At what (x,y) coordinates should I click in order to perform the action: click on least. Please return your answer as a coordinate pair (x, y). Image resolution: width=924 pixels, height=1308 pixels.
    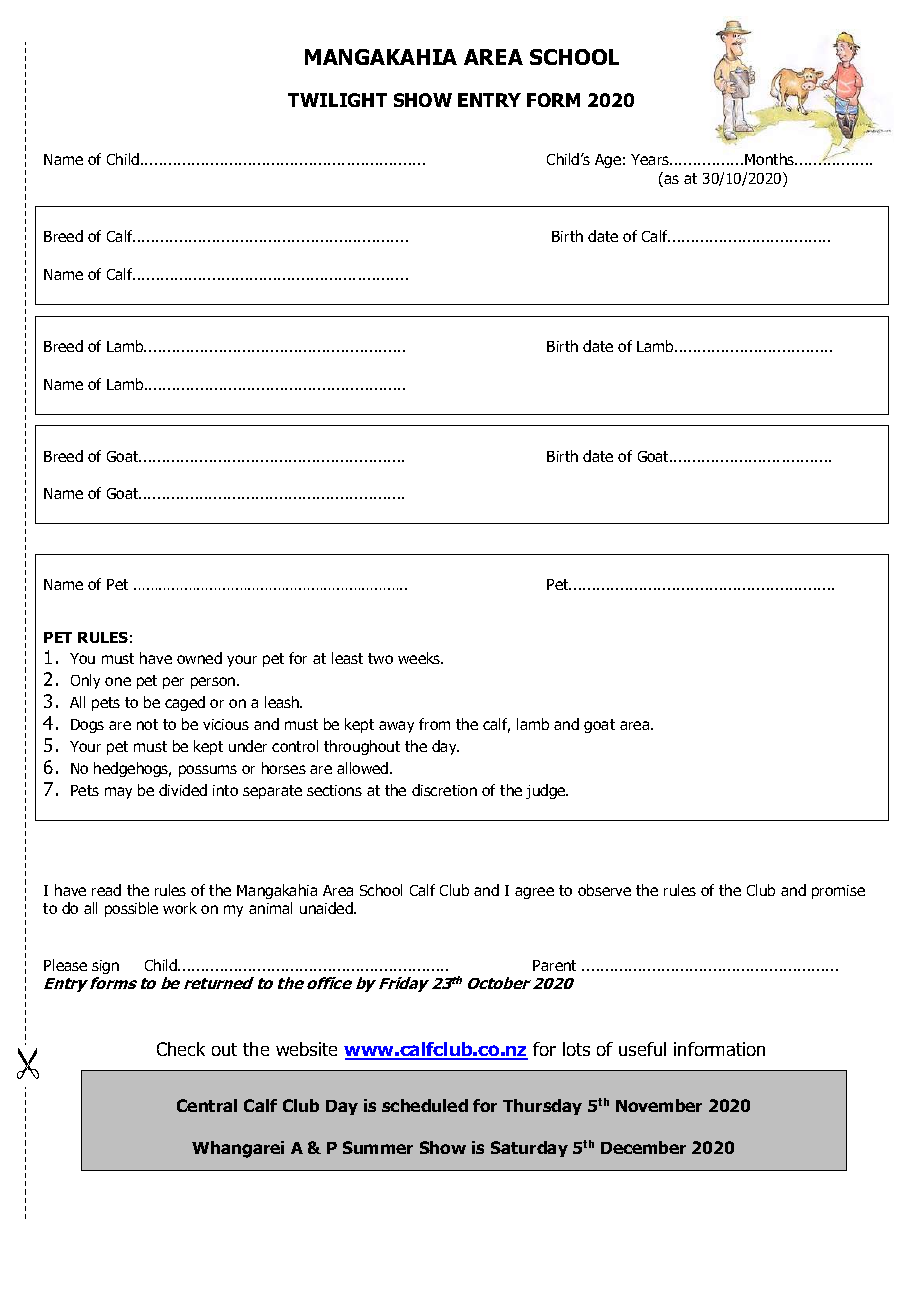
    Looking at the image, I should click on (347, 658).
